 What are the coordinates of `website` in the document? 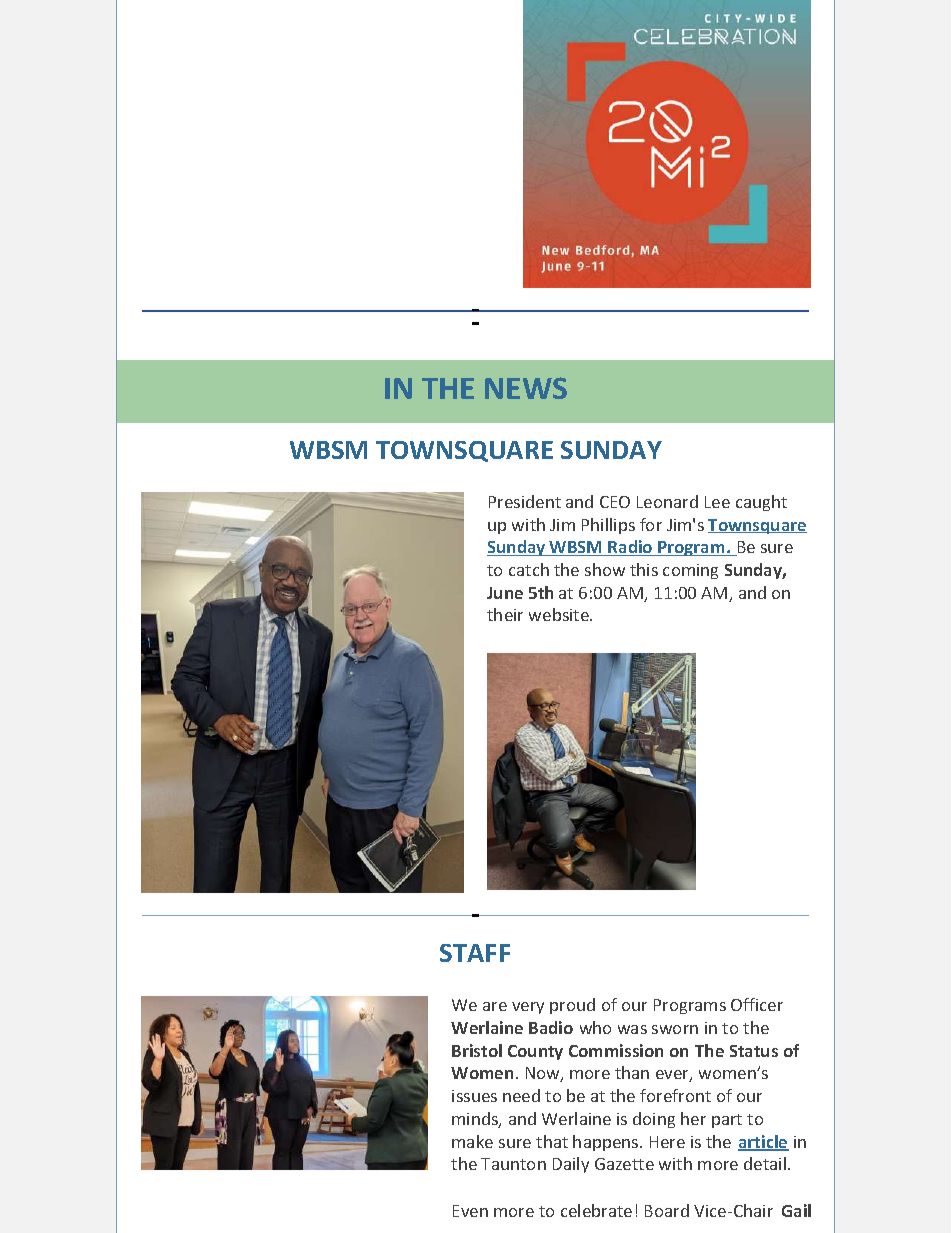 It's located at (560, 614).
